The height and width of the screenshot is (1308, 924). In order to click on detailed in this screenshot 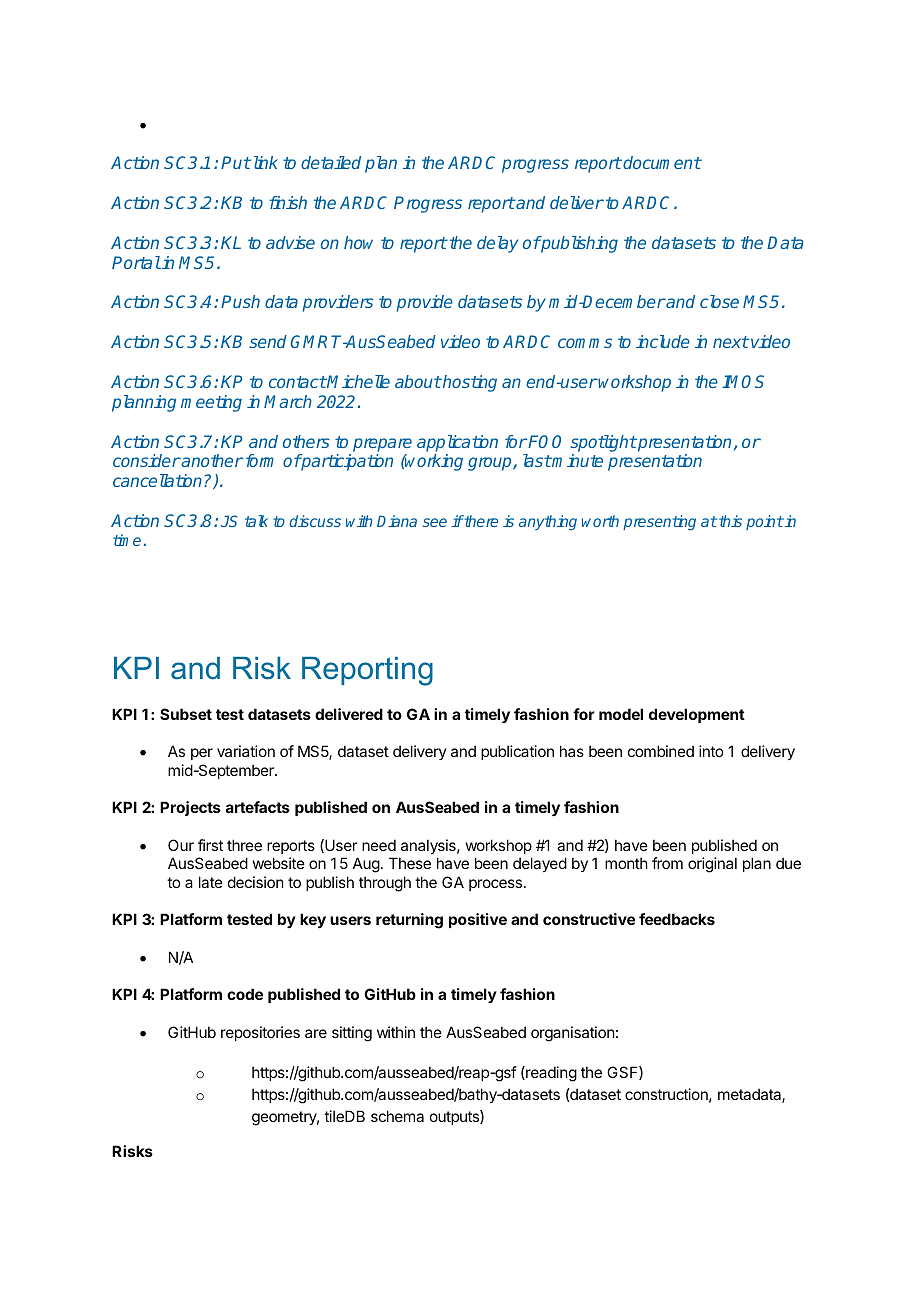, I will do `click(331, 162)`.
